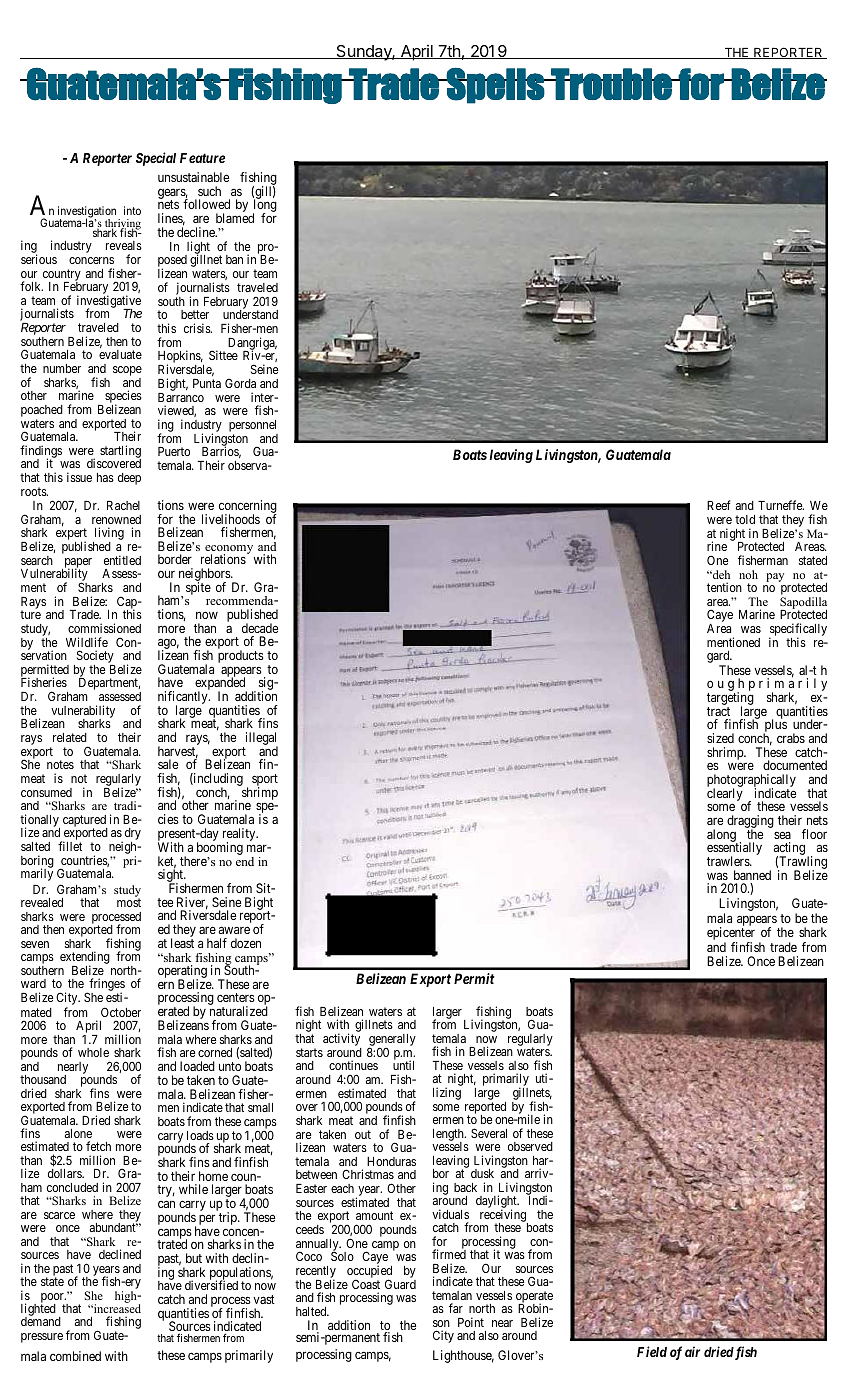  What do you see at coordinates (745, 519) in the document?
I see `told` at bounding box center [745, 519].
